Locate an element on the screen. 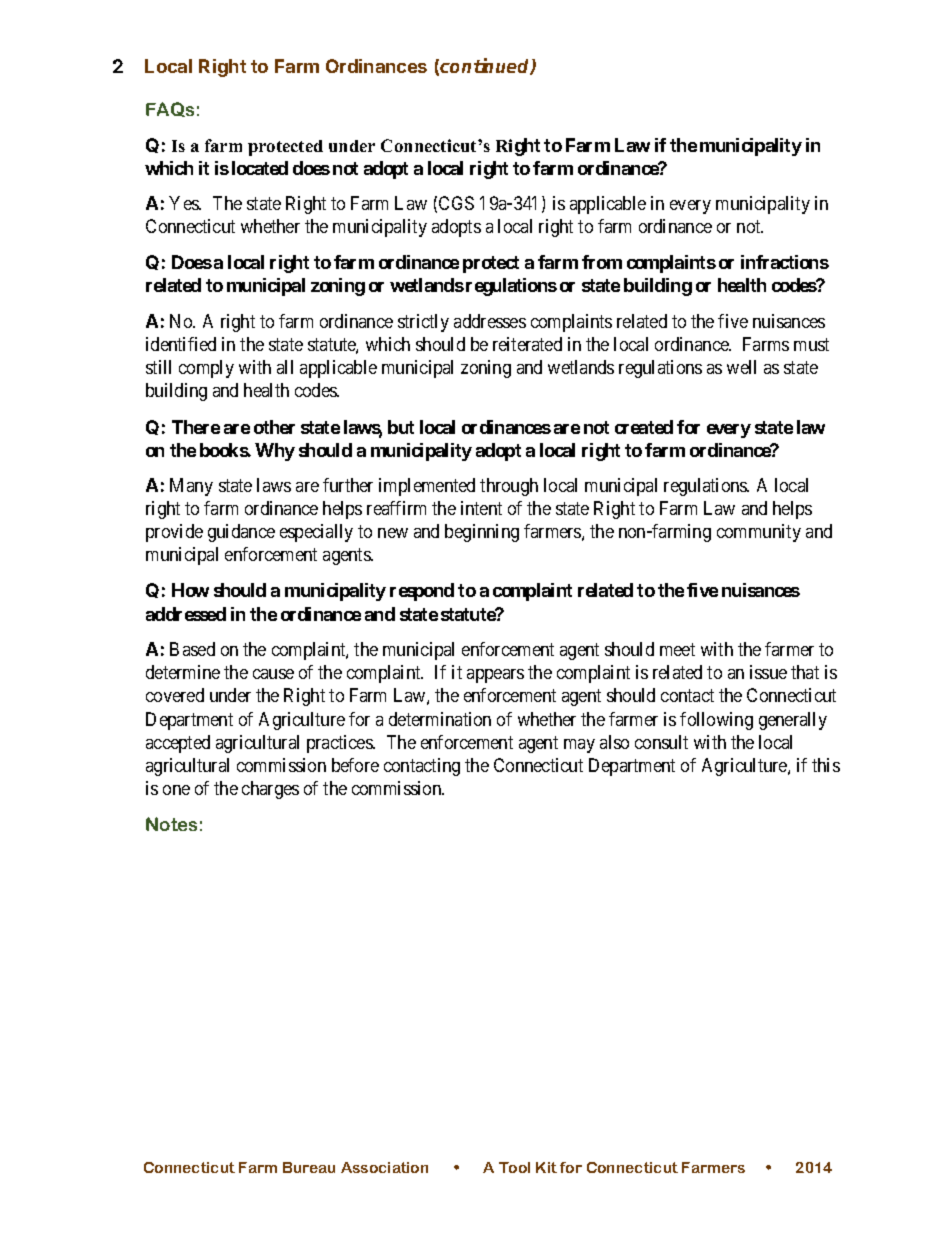 The height and width of the screenshot is (1233, 952). CGS is located at coordinates (456, 203).
